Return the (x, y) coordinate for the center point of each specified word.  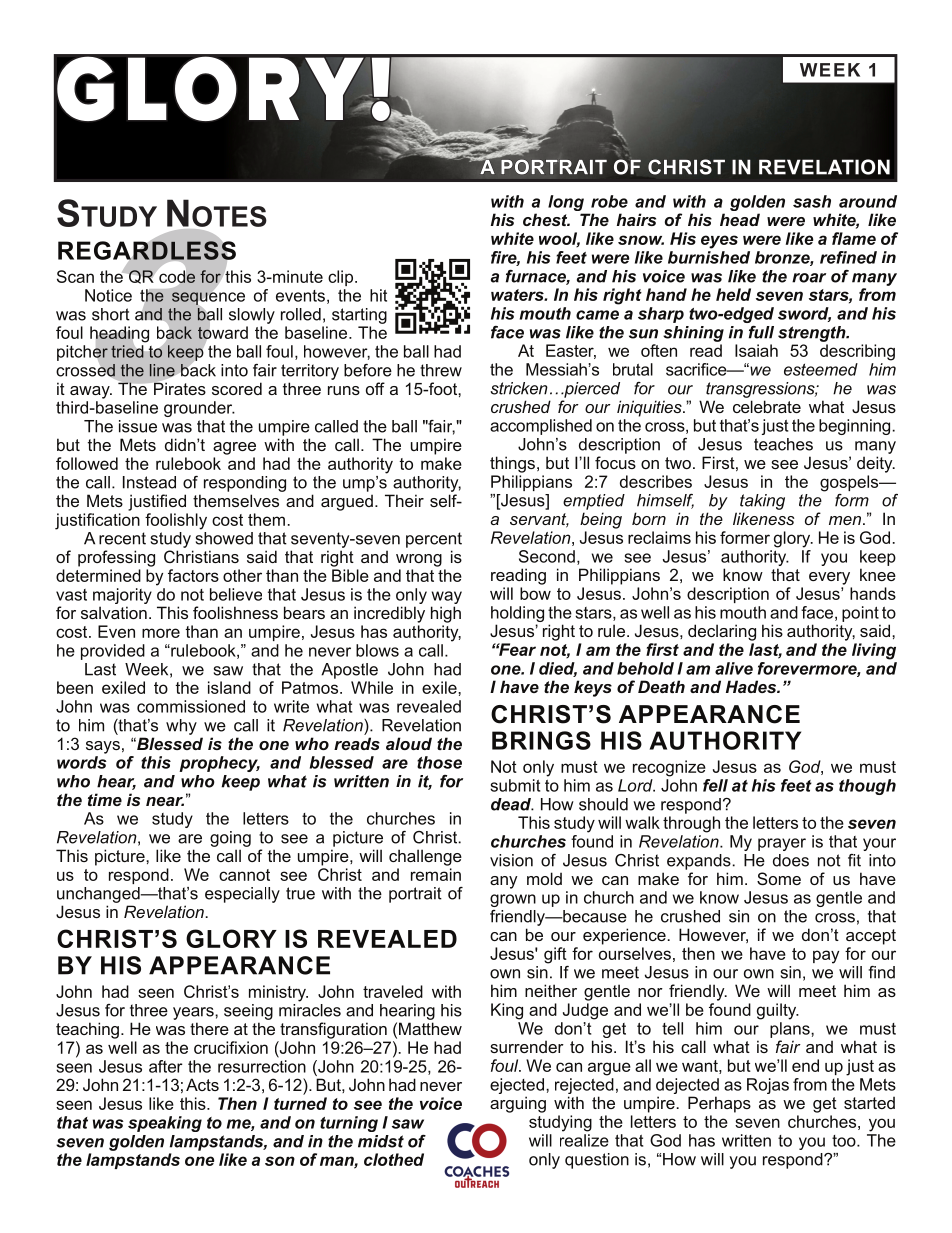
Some (779, 878)
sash (812, 201)
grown (513, 900)
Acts (202, 1084)
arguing (518, 1104)
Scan (75, 276)
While (372, 687)
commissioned (191, 706)
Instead (149, 482)
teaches (783, 444)
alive (734, 668)
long (566, 203)
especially (242, 895)
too (845, 1141)
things (512, 464)
